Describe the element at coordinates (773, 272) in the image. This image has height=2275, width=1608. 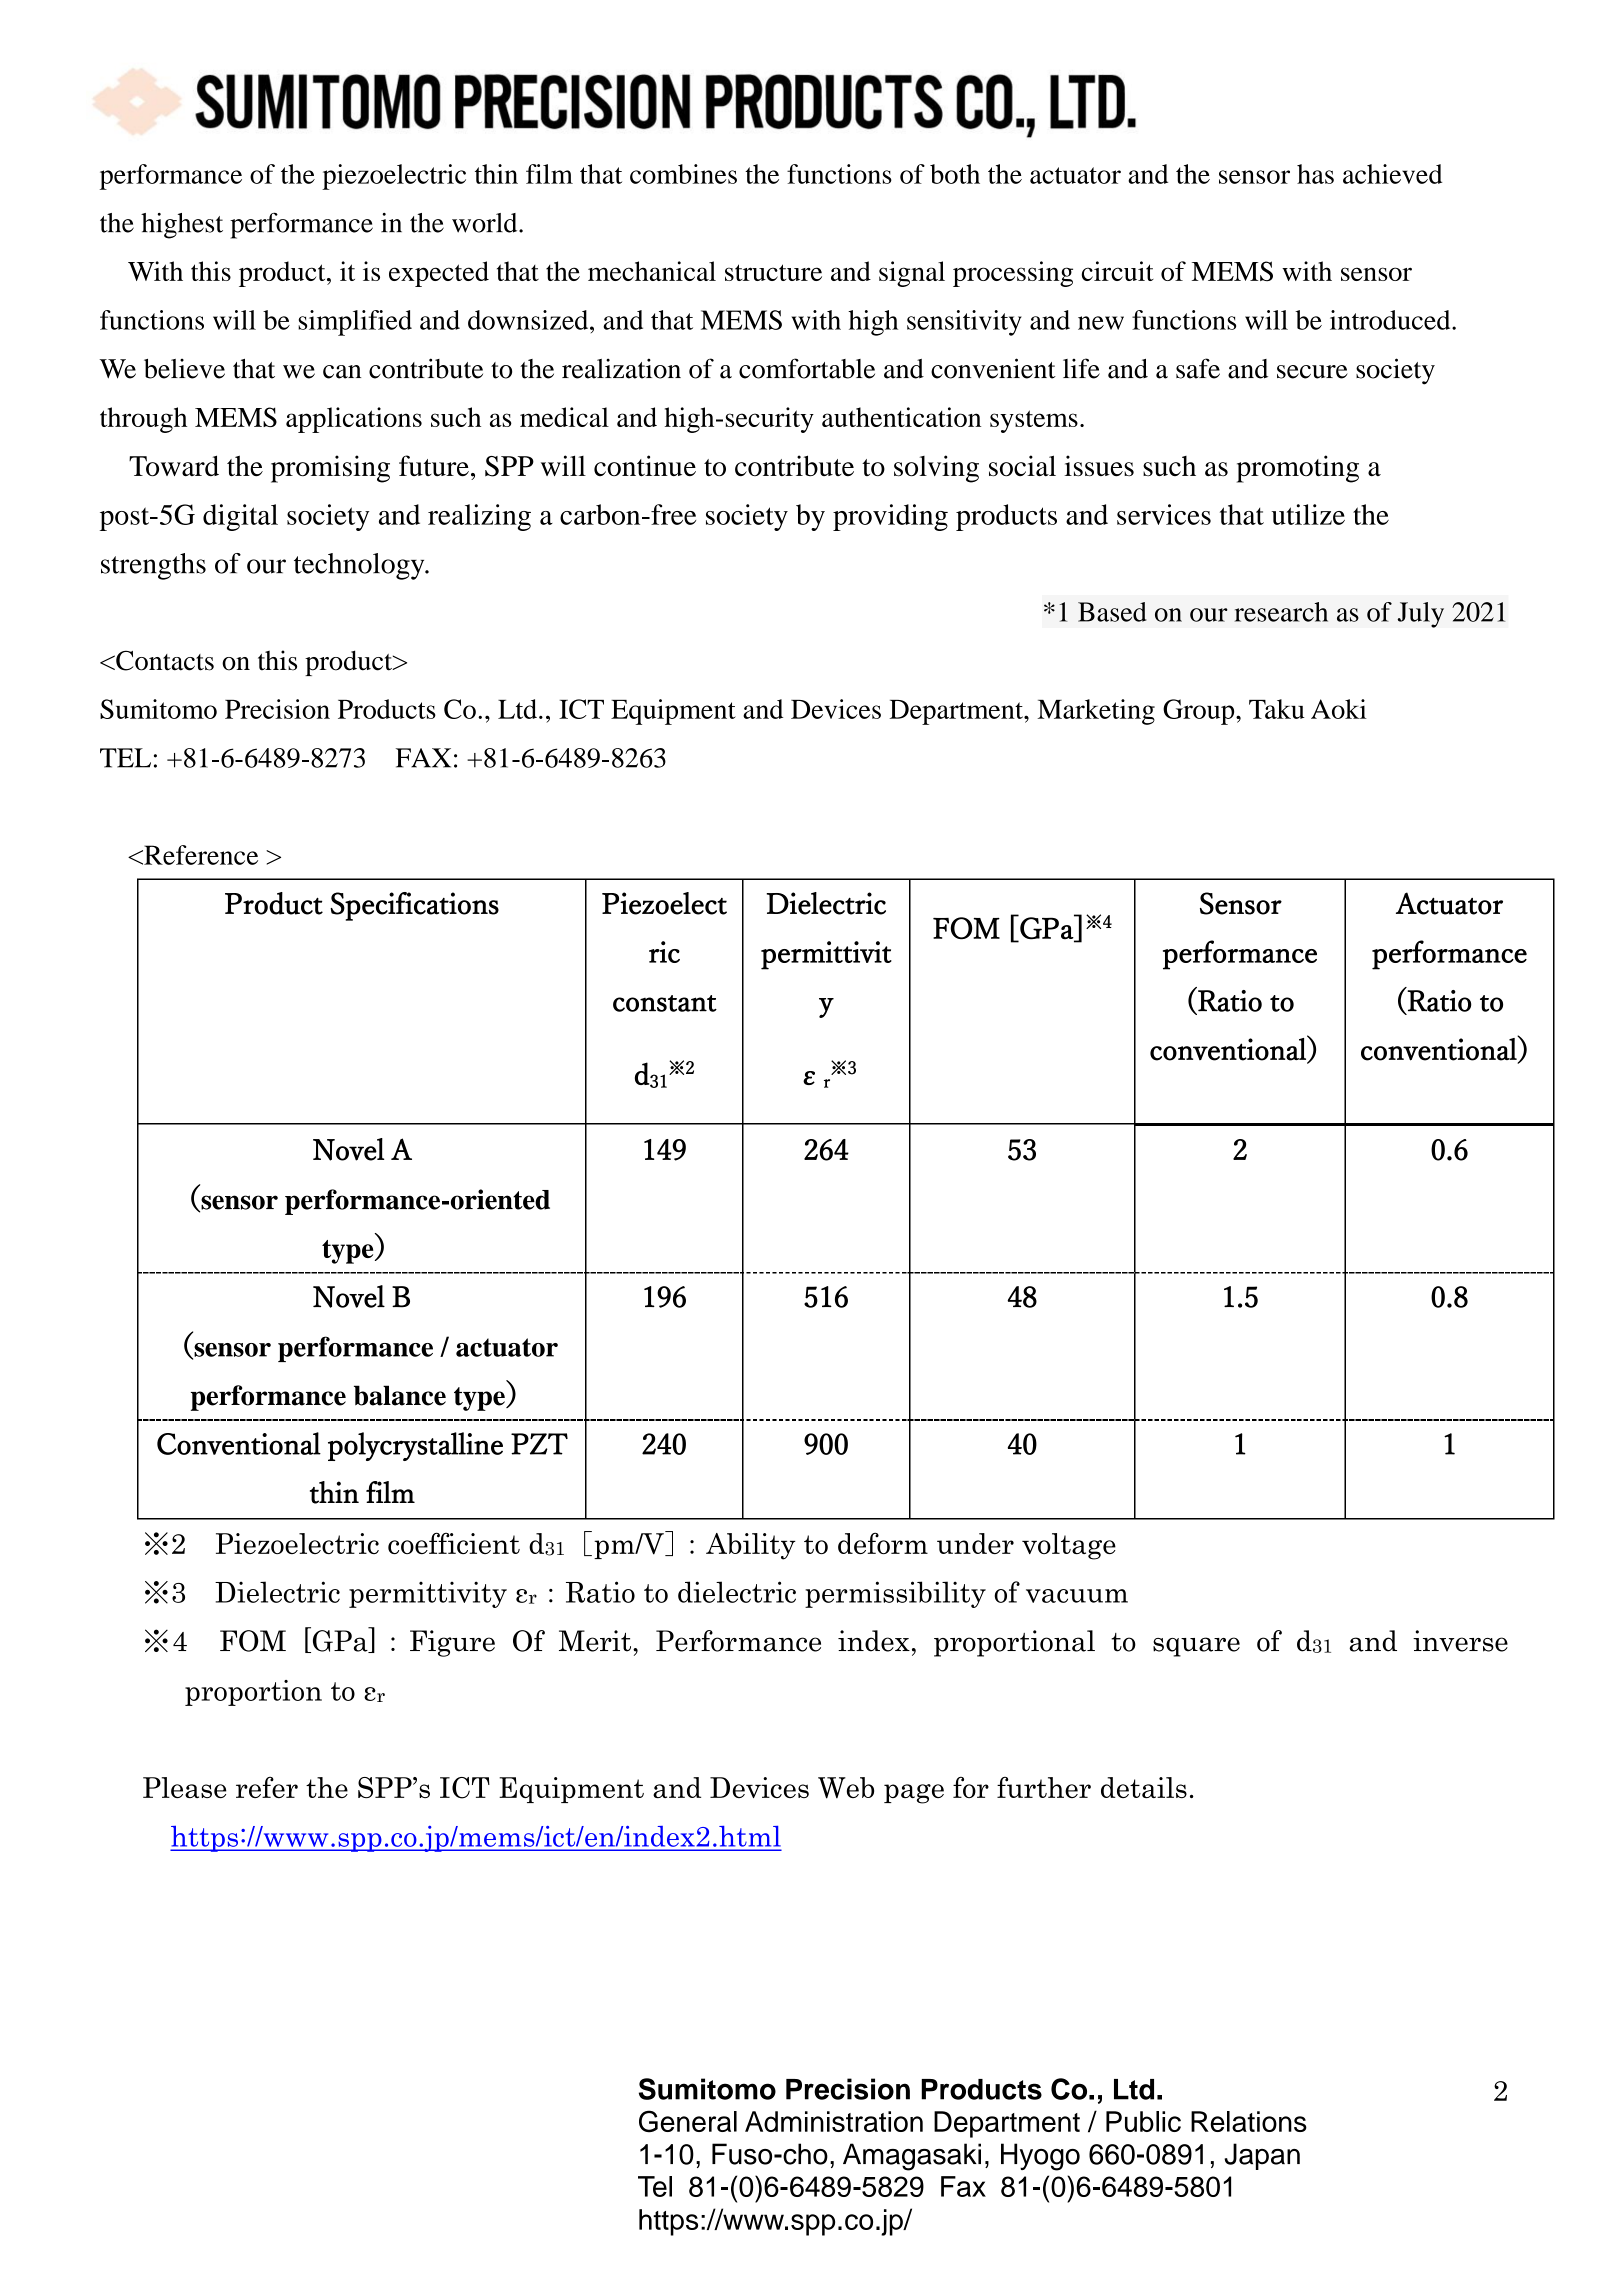
I see `structure` at that location.
